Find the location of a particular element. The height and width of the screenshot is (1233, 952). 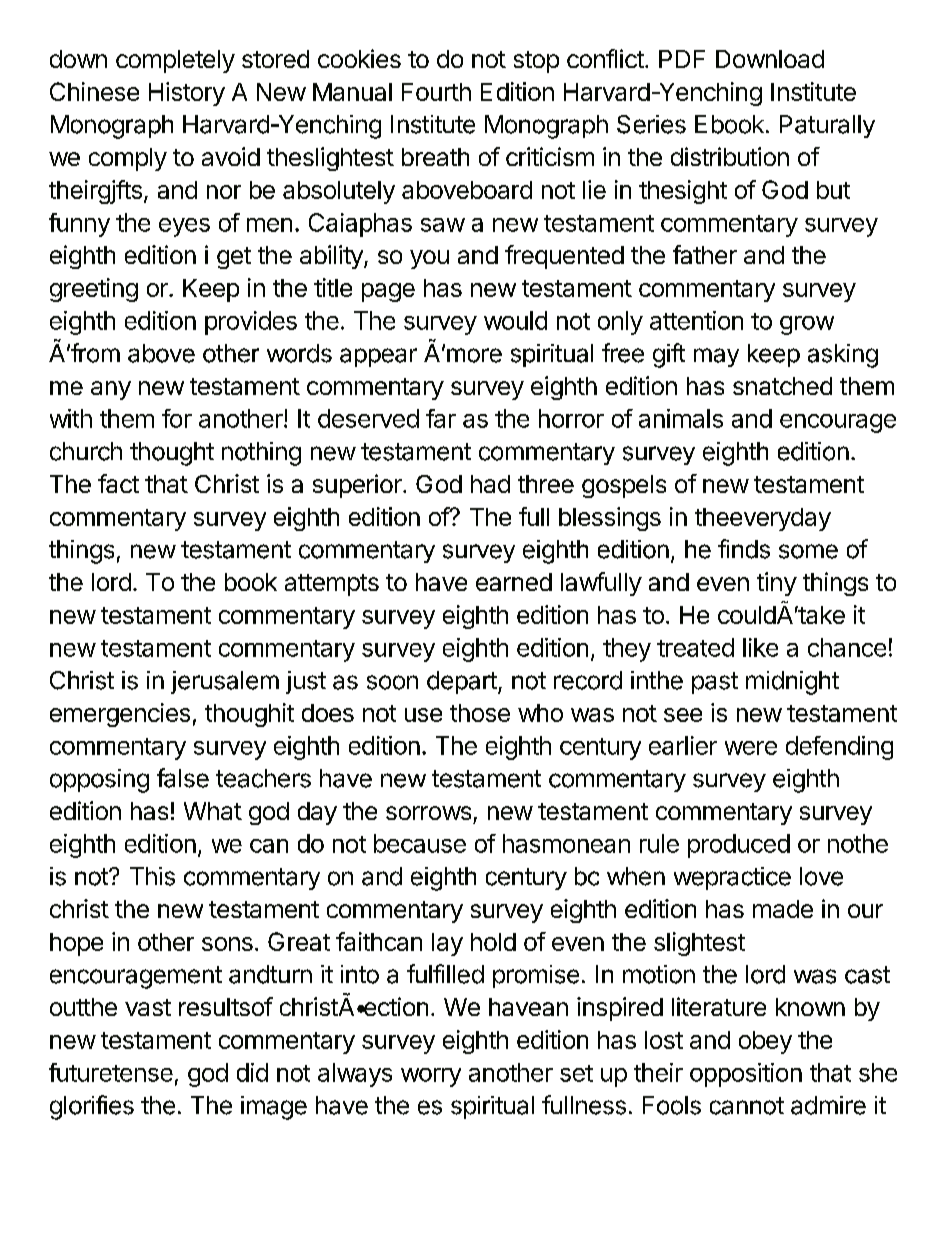

History is located at coordinates (187, 94).
